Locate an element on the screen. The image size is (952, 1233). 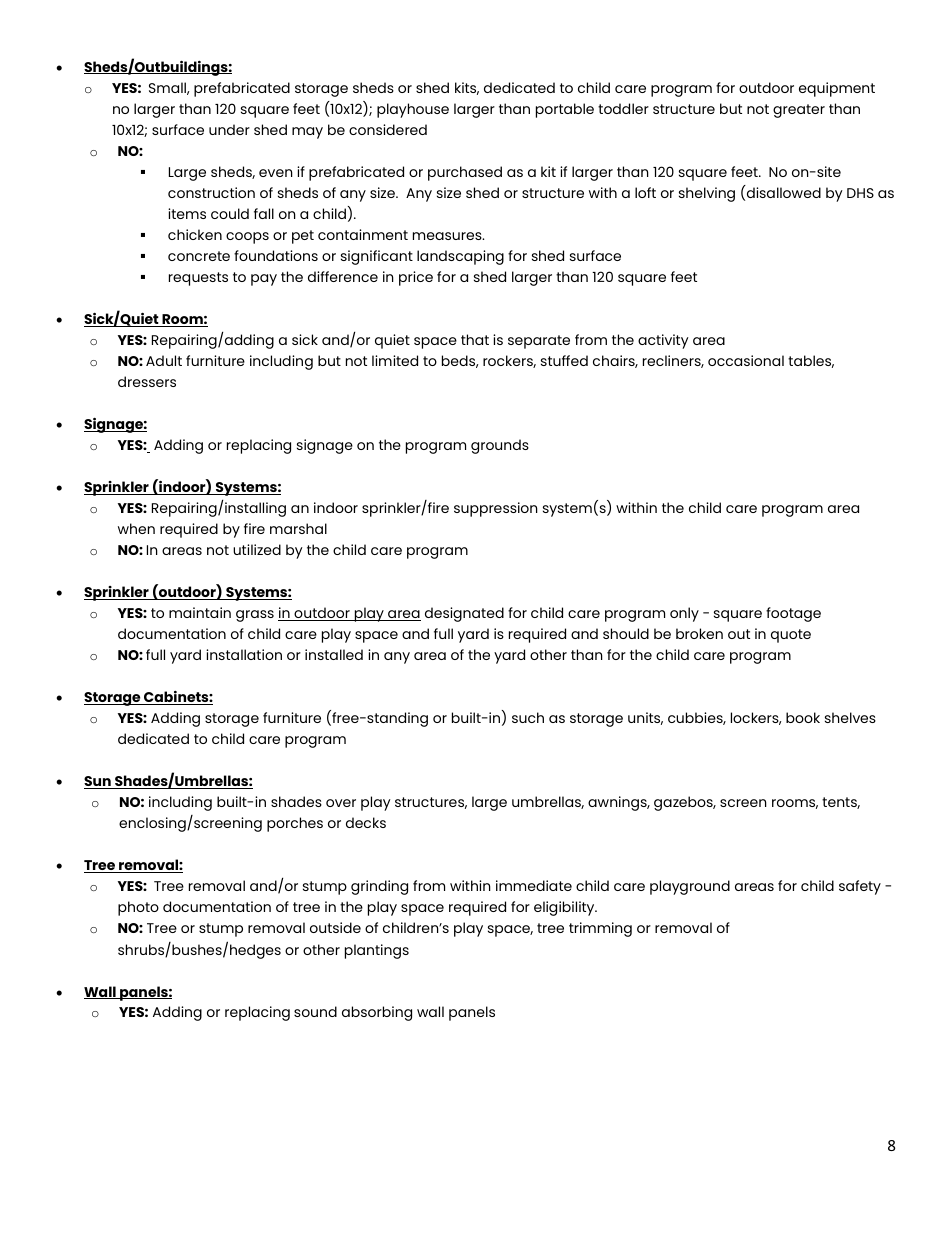
greater is located at coordinates (799, 111).
